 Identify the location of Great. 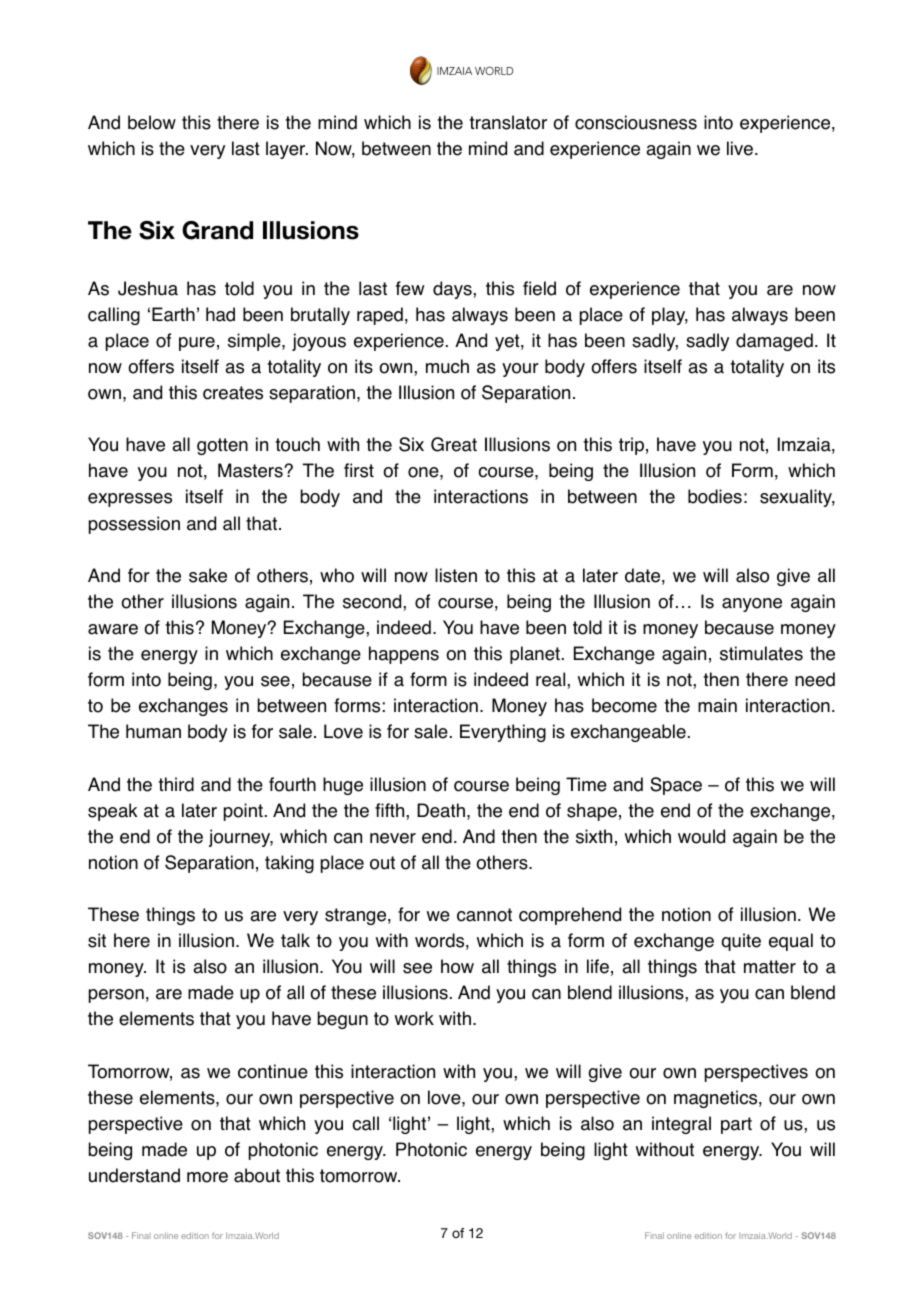
(454, 444).
